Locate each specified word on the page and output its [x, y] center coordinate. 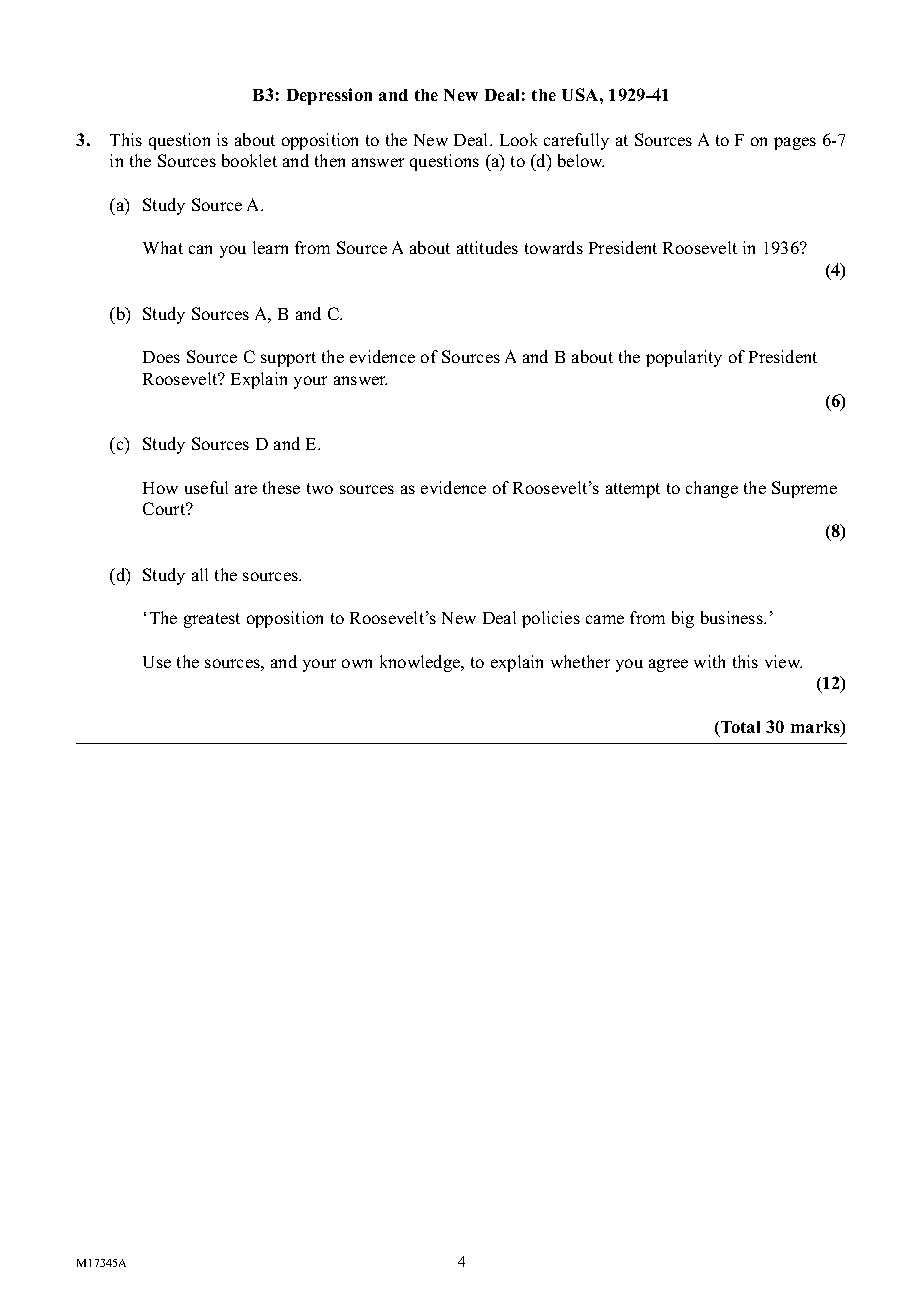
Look [518, 139]
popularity [684, 358]
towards [554, 247]
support [288, 359]
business [733, 617]
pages [795, 143]
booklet [249, 160]
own [357, 663]
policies [551, 619]
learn [270, 247]
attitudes [487, 247]
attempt [633, 490]
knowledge [421, 663]
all [200, 574]
